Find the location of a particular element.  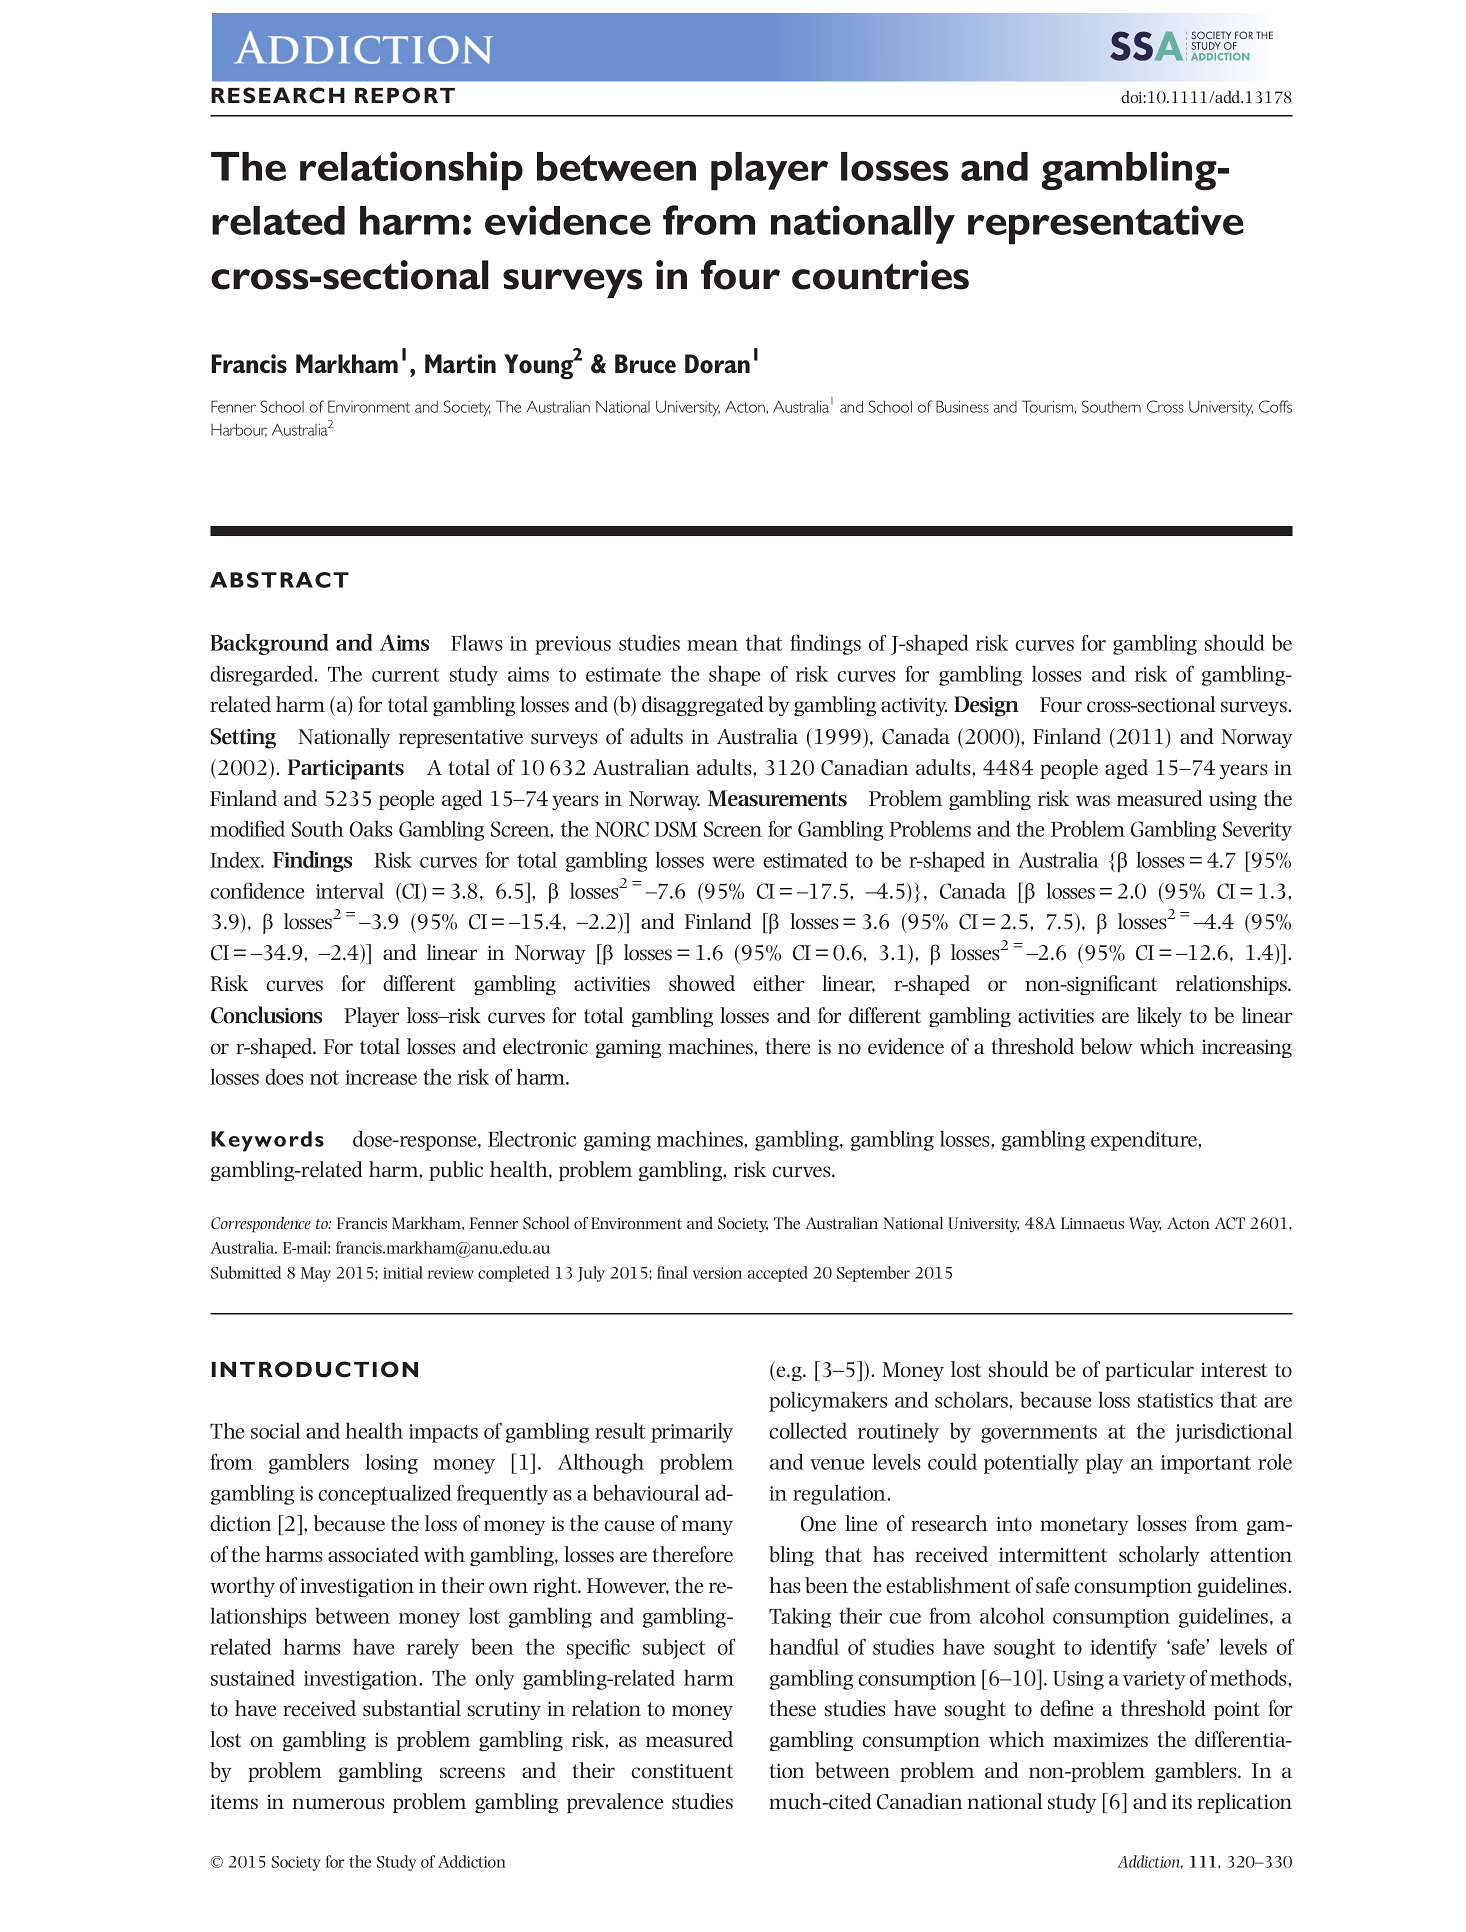

REPORT is located at coordinates (405, 95).
